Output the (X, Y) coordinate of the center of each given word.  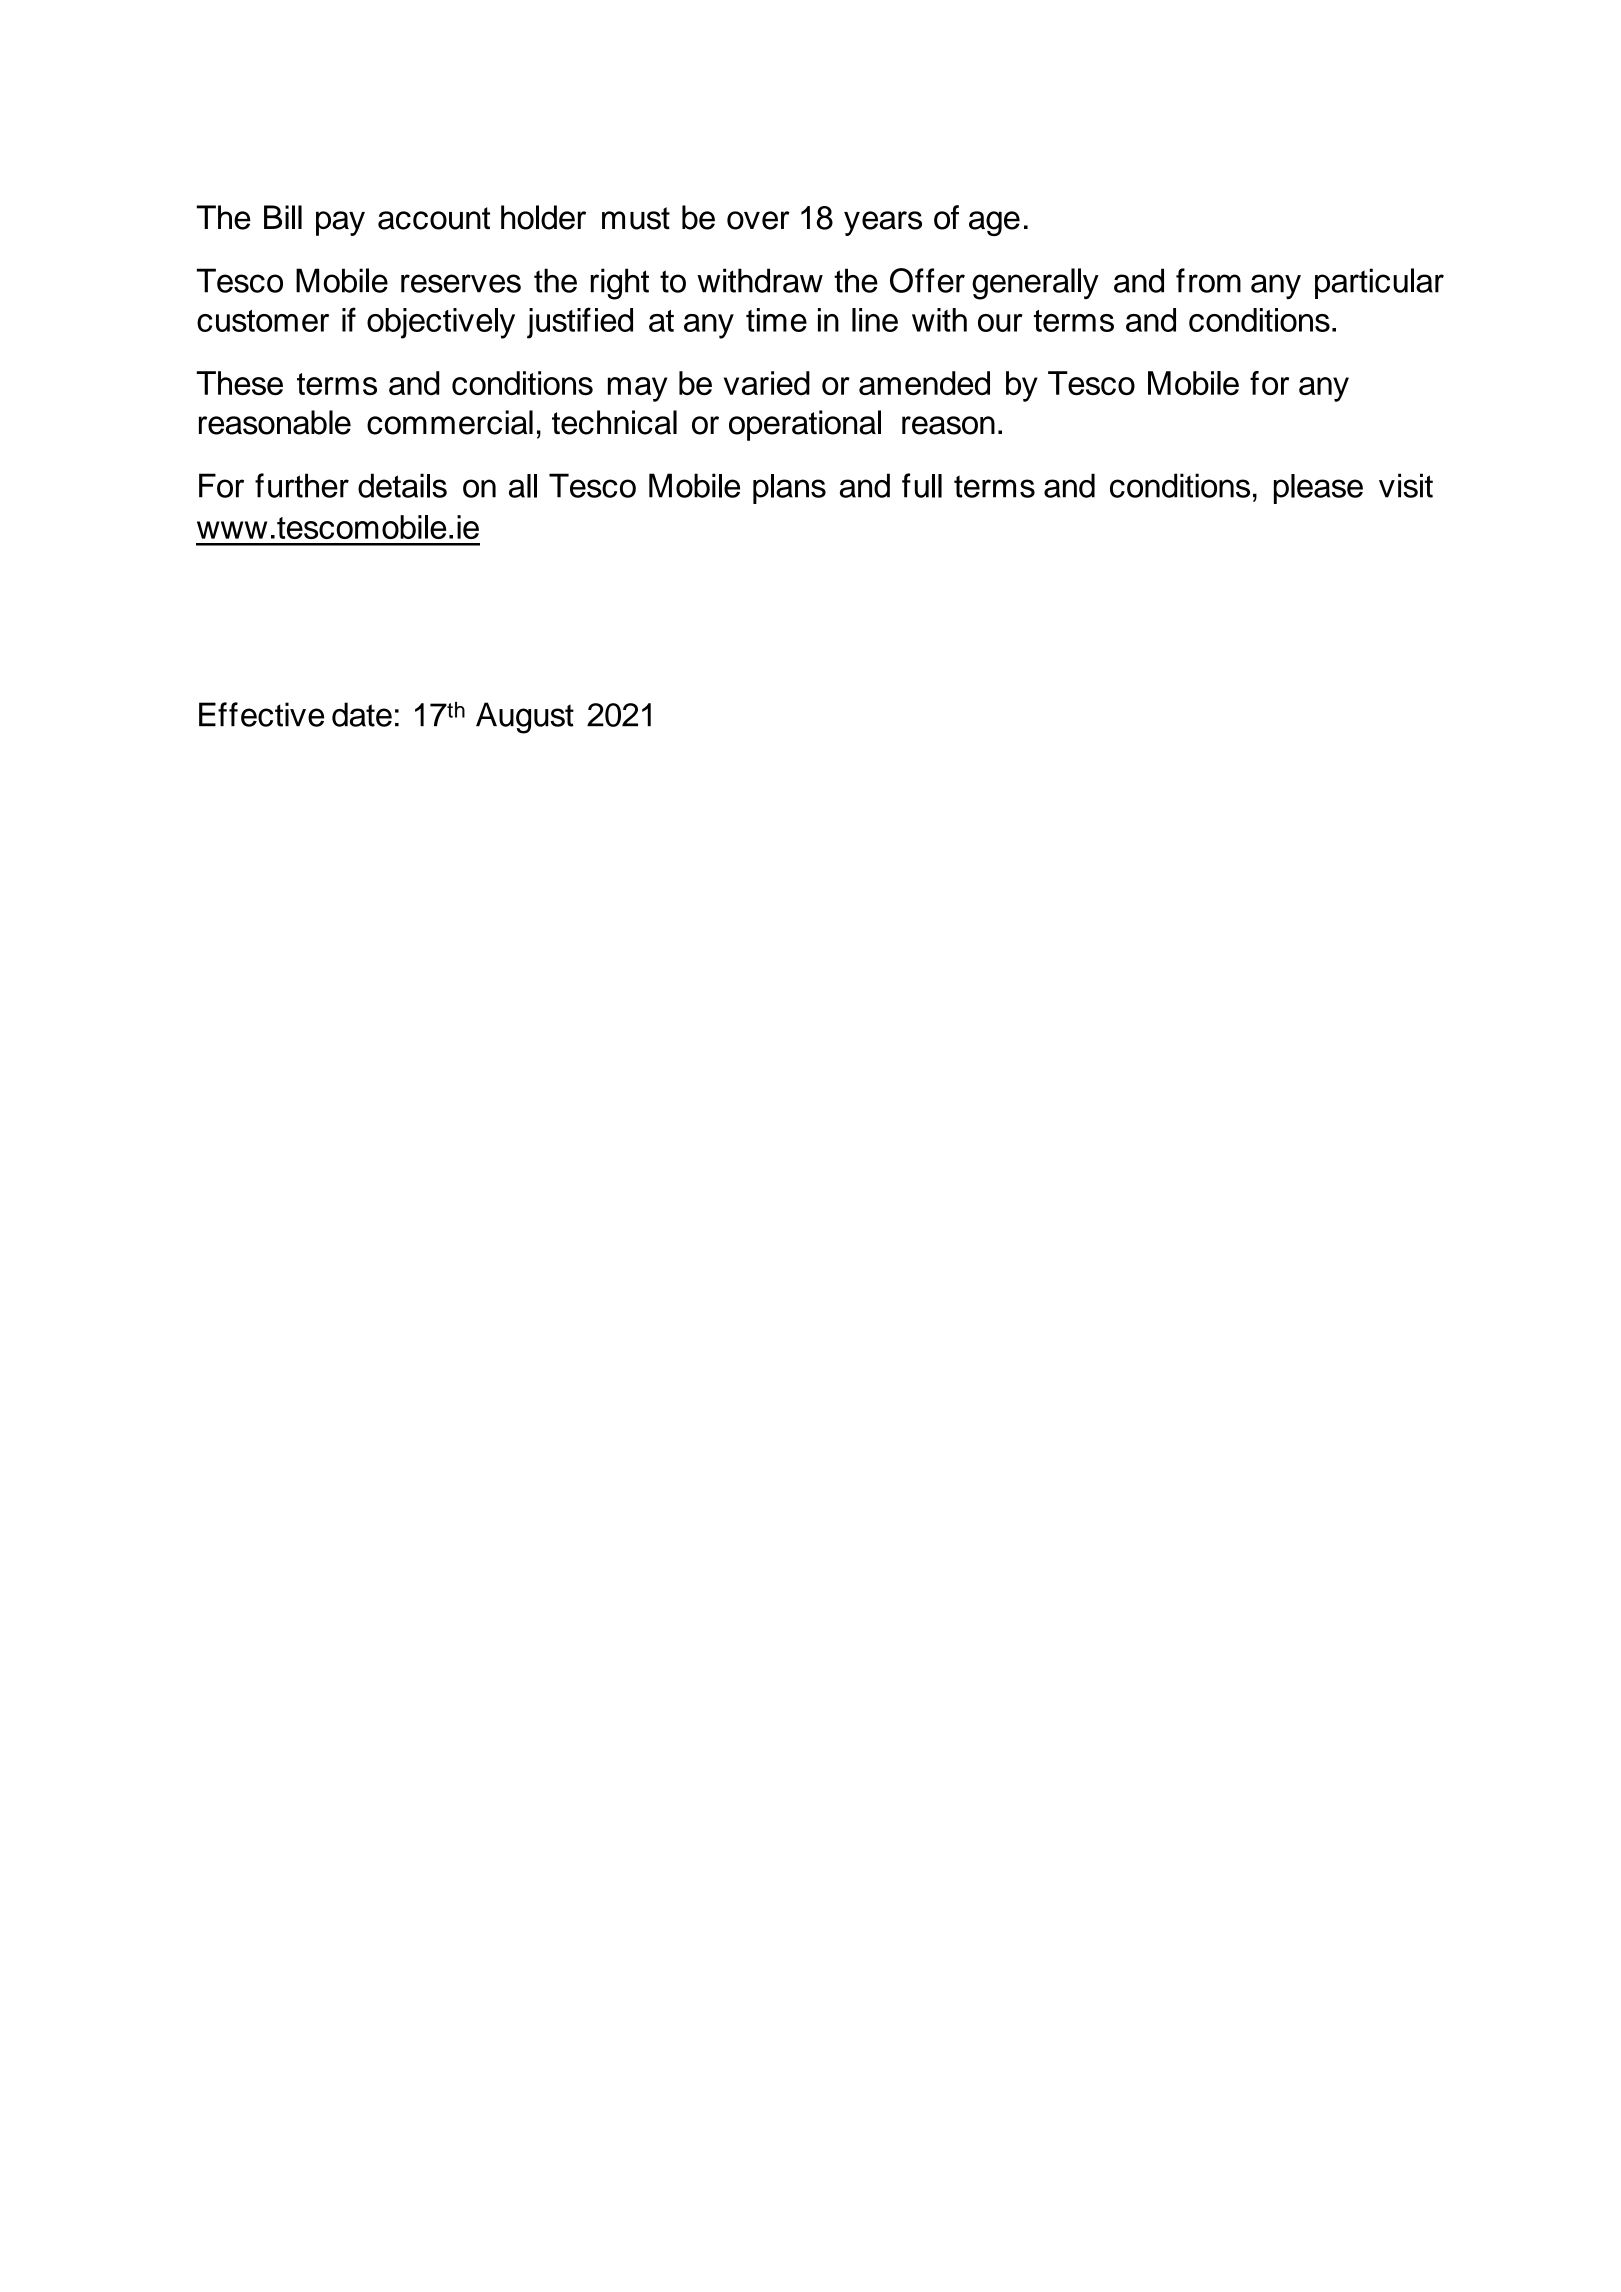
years (883, 223)
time (776, 320)
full (922, 485)
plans (789, 489)
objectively (441, 323)
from (1208, 280)
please (1318, 489)
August (525, 718)
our (1000, 323)
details (402, 485)
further (302, 485)
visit (1406, 485)
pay (340, 223)
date (362, 714)
